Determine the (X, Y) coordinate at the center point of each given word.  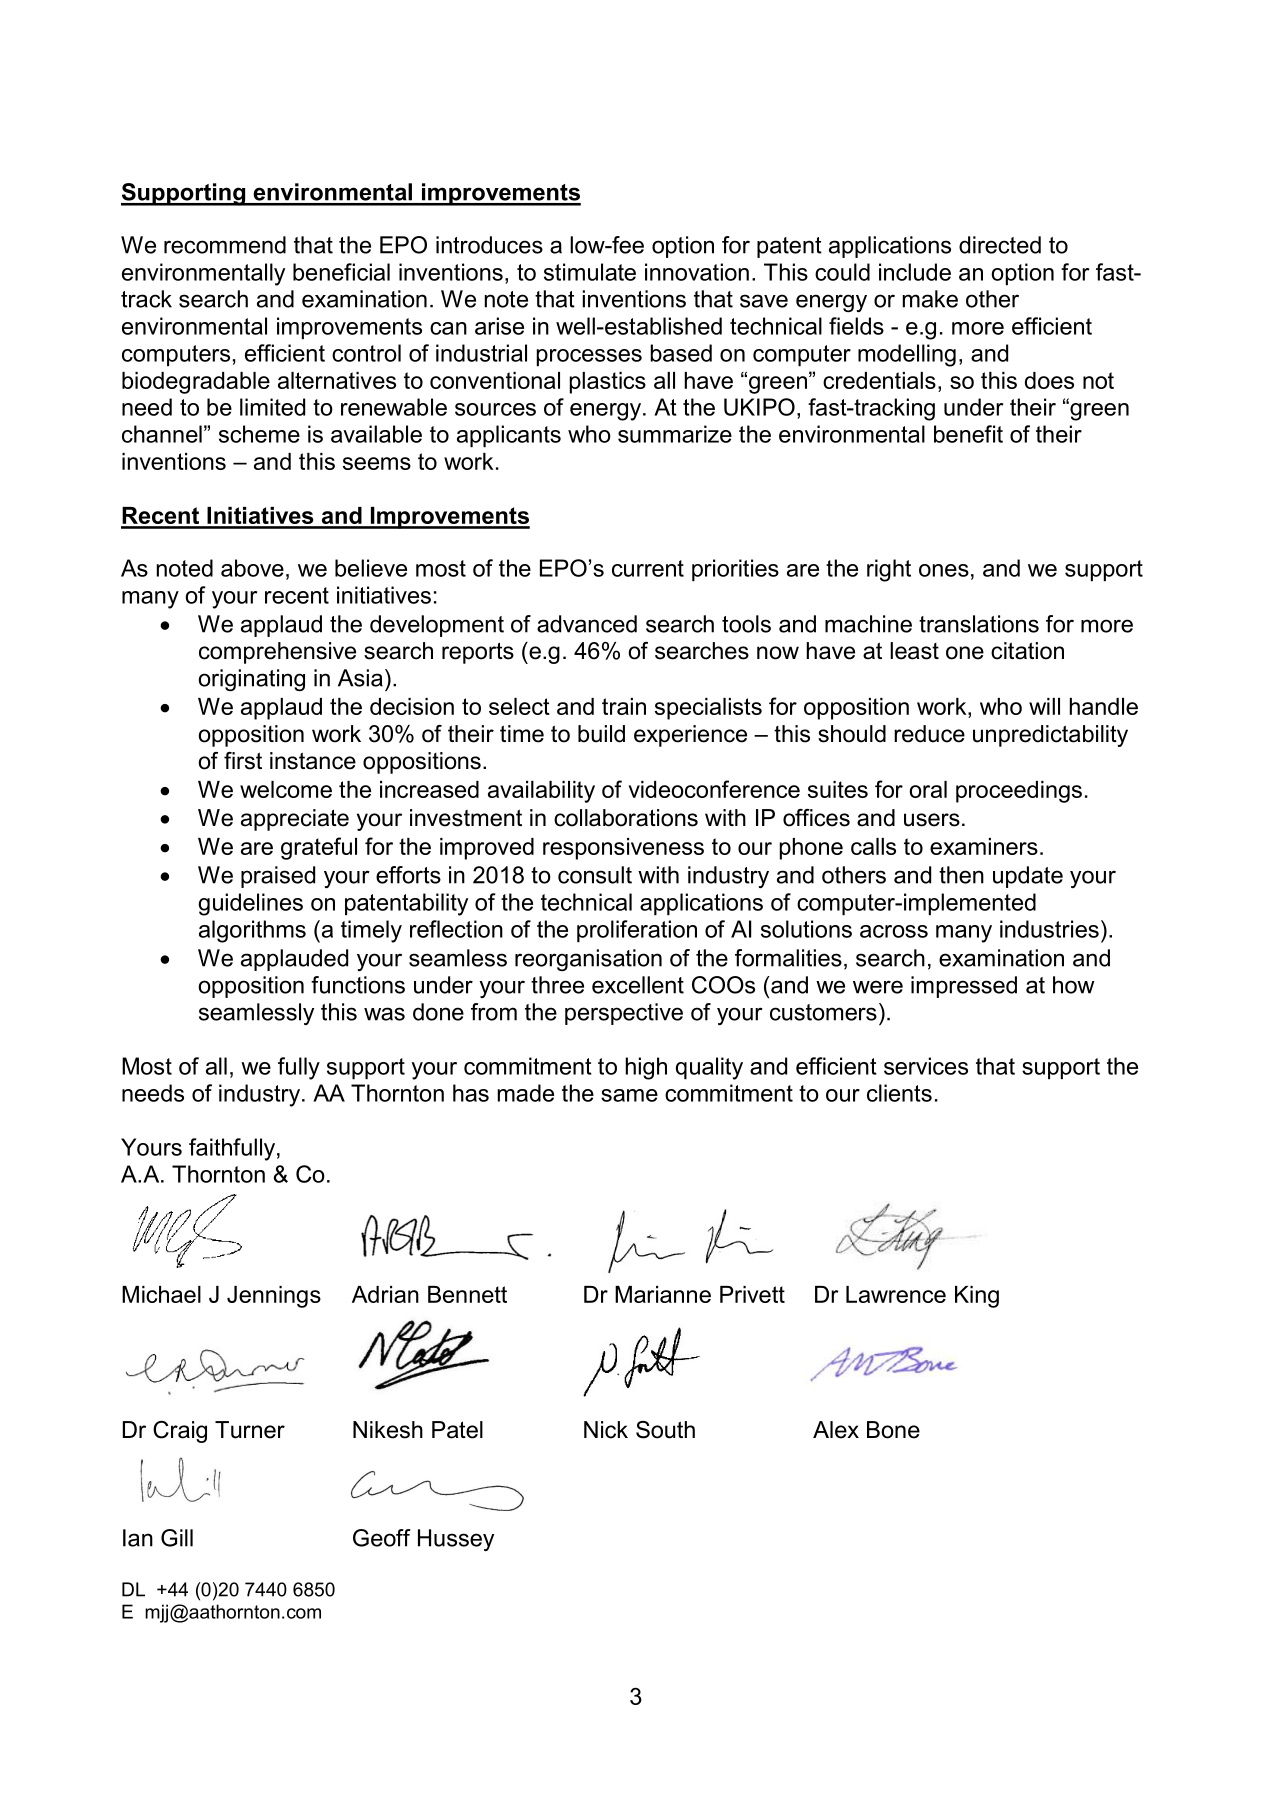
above (252, 568)
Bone (893, 1430)
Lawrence (896, 1294)
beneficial (341, 272)
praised (278, 877)
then (961, 875)
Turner (250, 1430)
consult (595, 875)
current (648, 568)
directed (1000, 245)
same (629, 1095)
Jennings (274, 1297)
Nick (606, 1430)
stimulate (590, 272)
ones (944, 570)
